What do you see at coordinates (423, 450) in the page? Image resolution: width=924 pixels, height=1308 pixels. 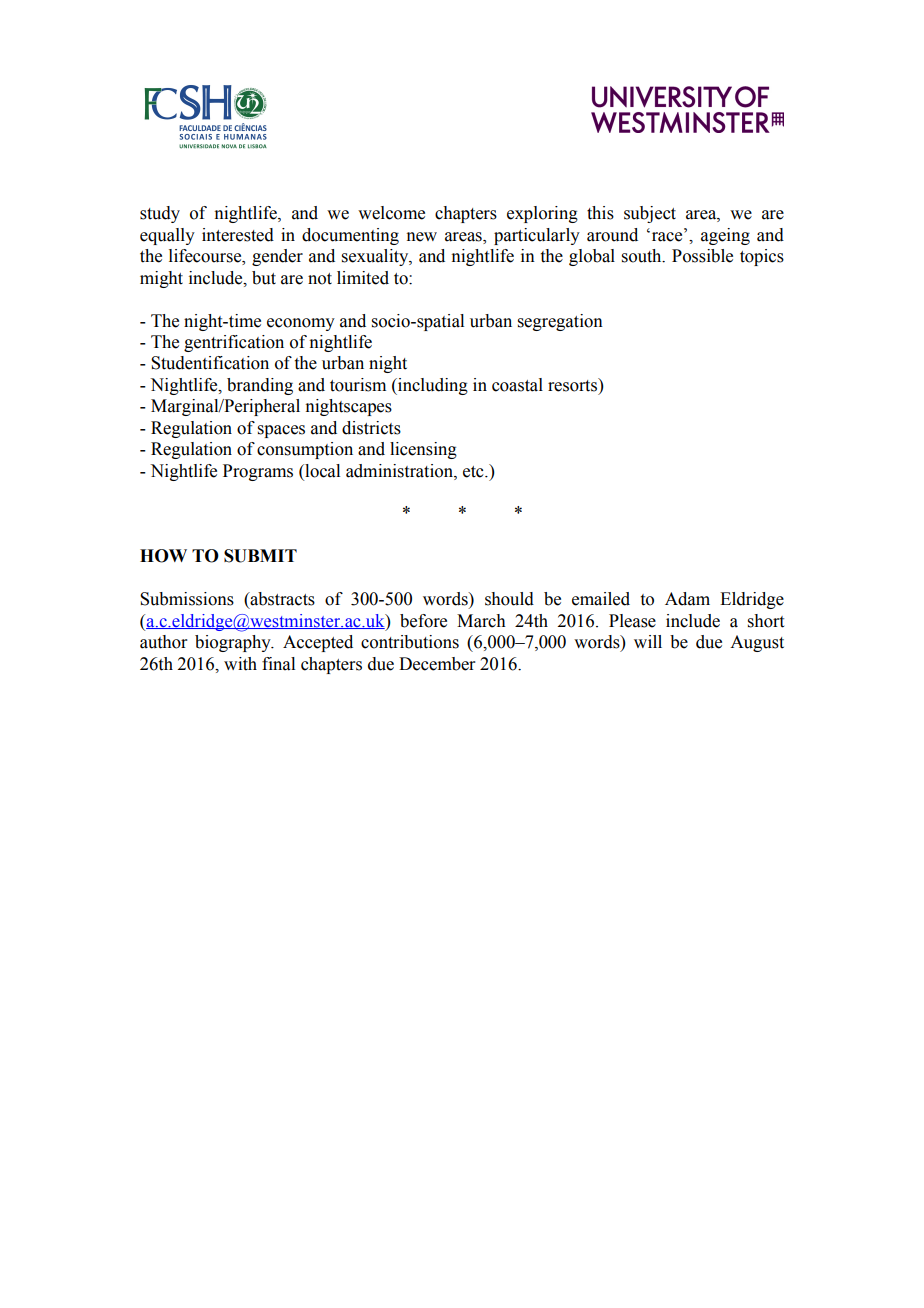 I see `licensing` at bounding box center [423, 450].
